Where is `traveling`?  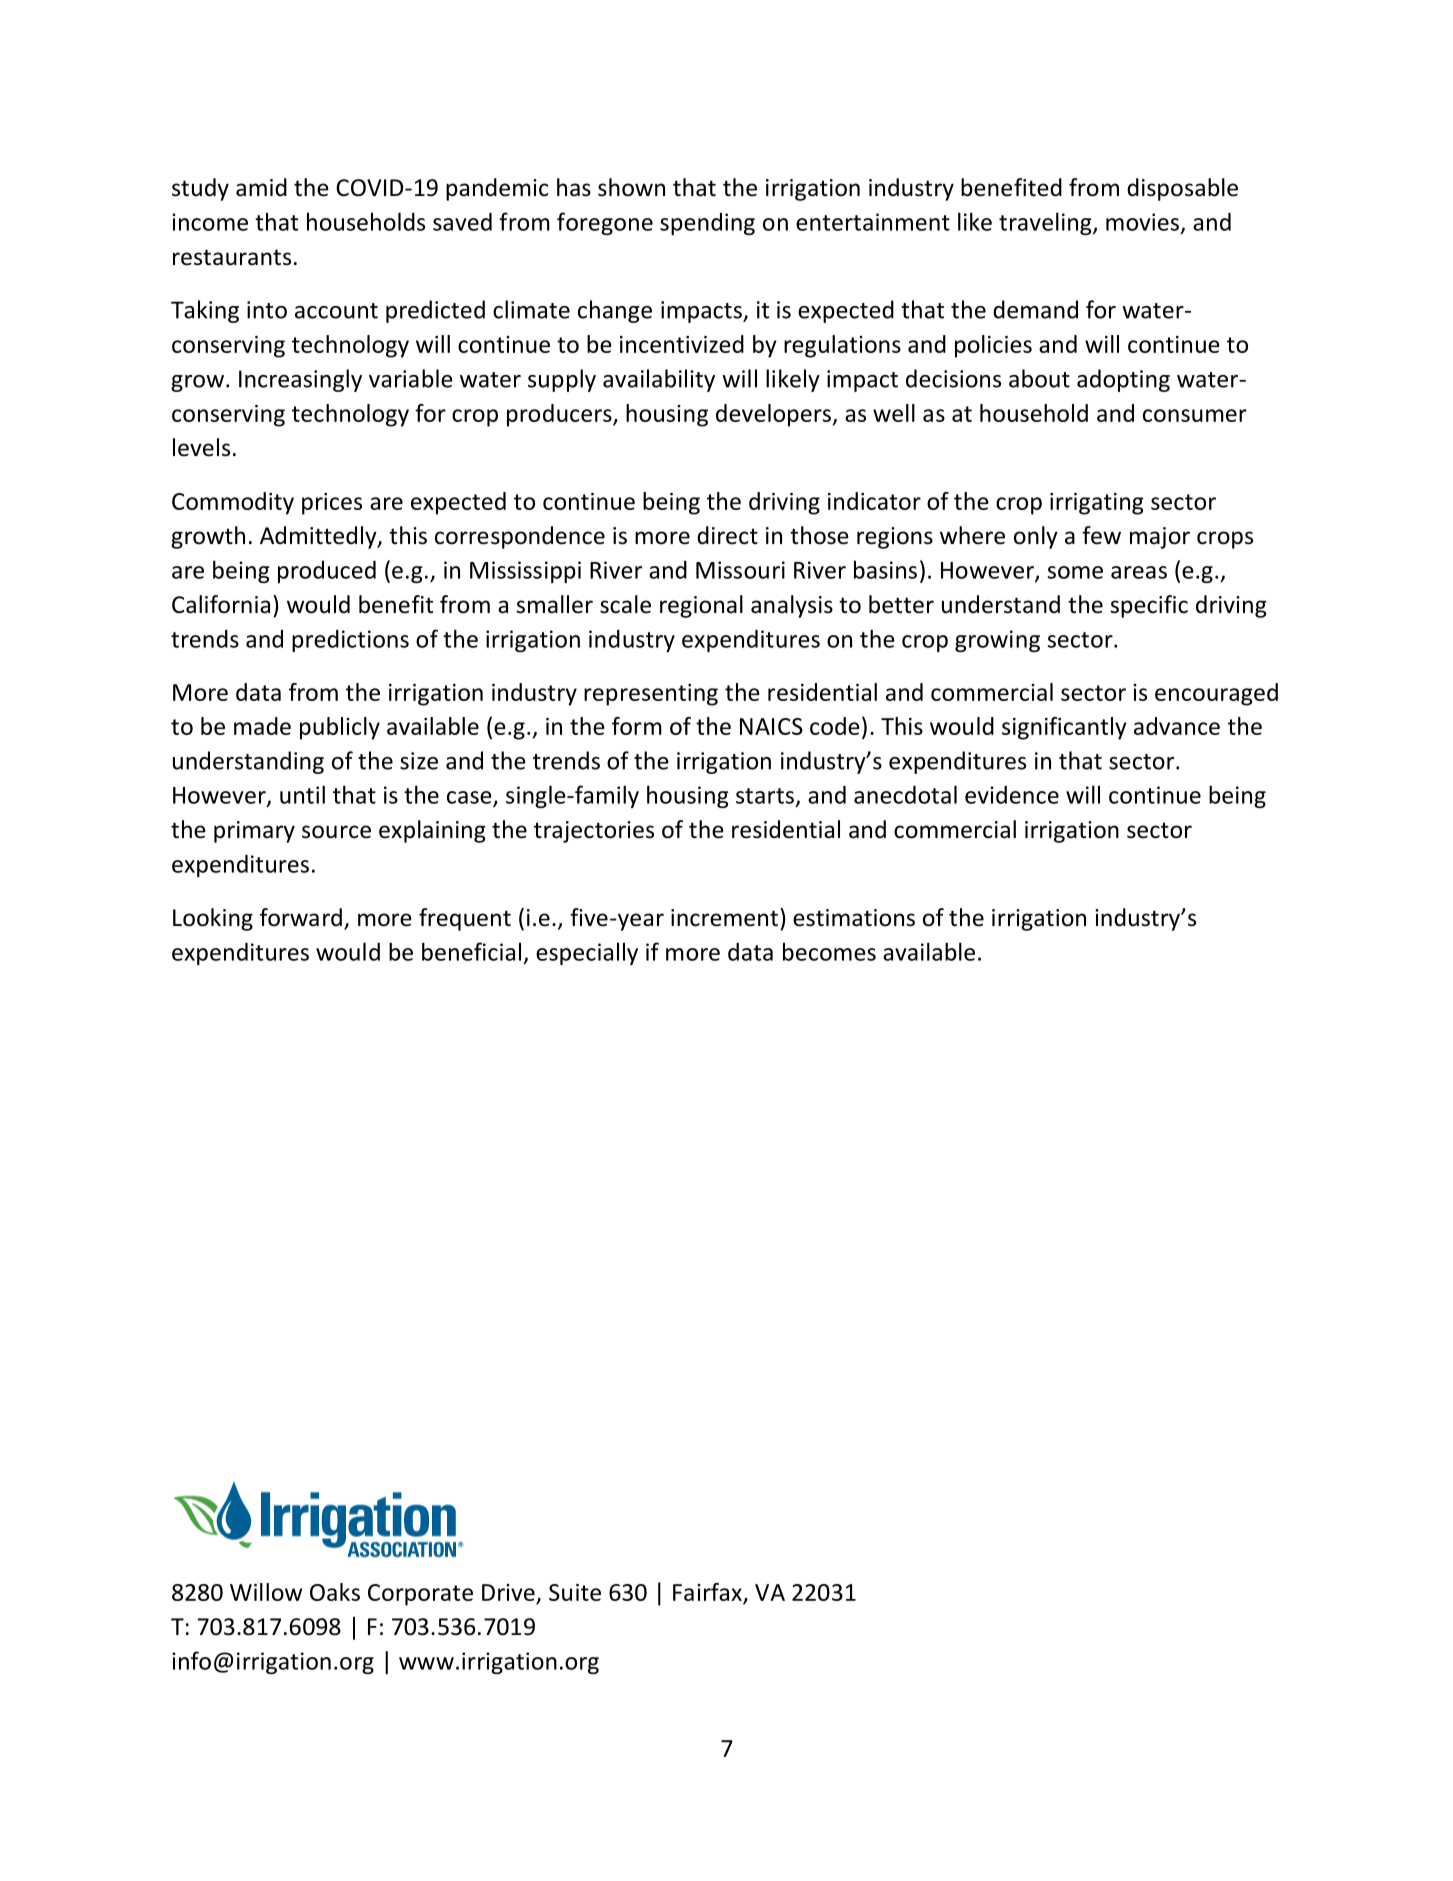 traveling is located at coordinates (1046, 223).
